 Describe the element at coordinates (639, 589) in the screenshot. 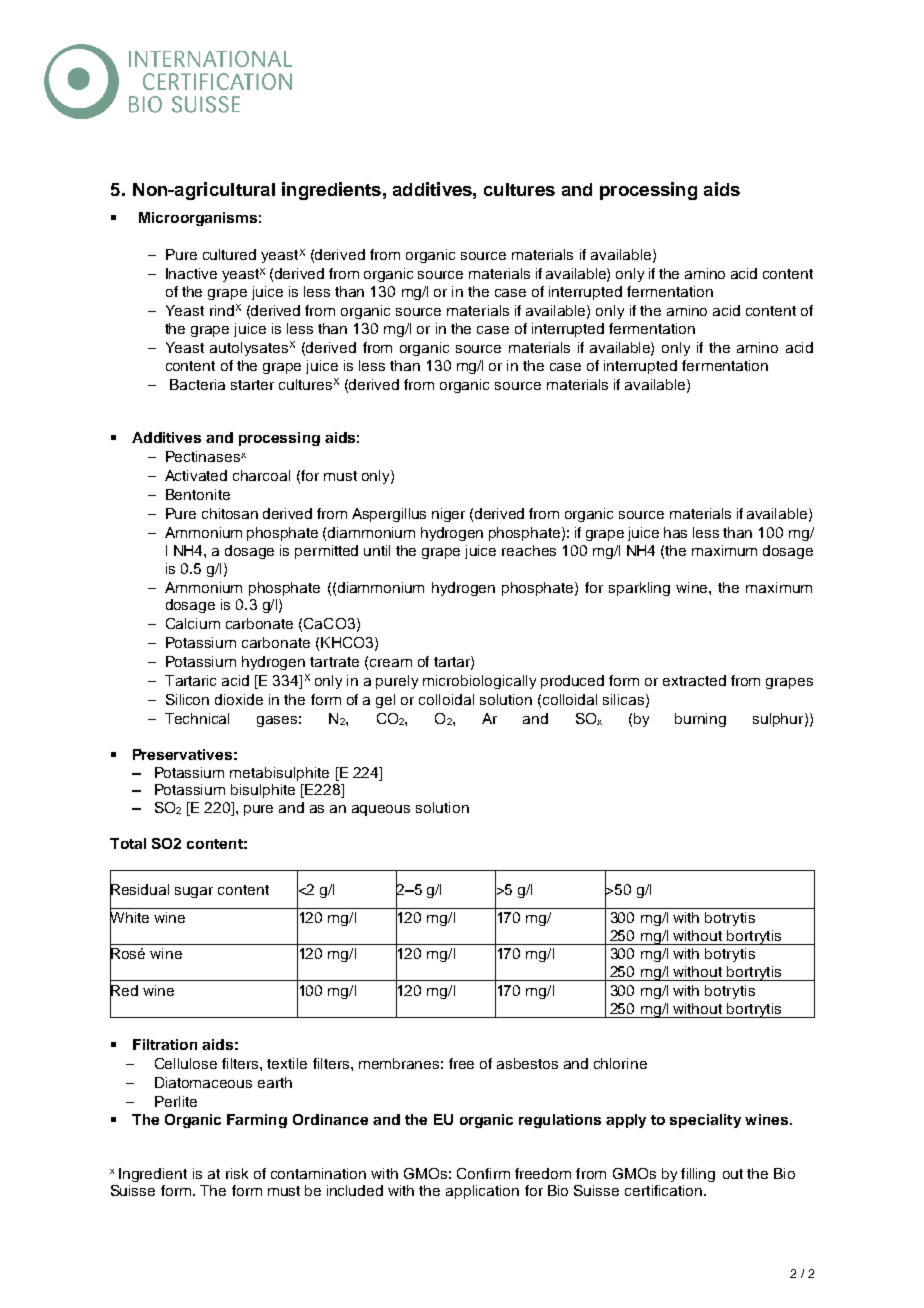

I see `sparkling` at that location.
